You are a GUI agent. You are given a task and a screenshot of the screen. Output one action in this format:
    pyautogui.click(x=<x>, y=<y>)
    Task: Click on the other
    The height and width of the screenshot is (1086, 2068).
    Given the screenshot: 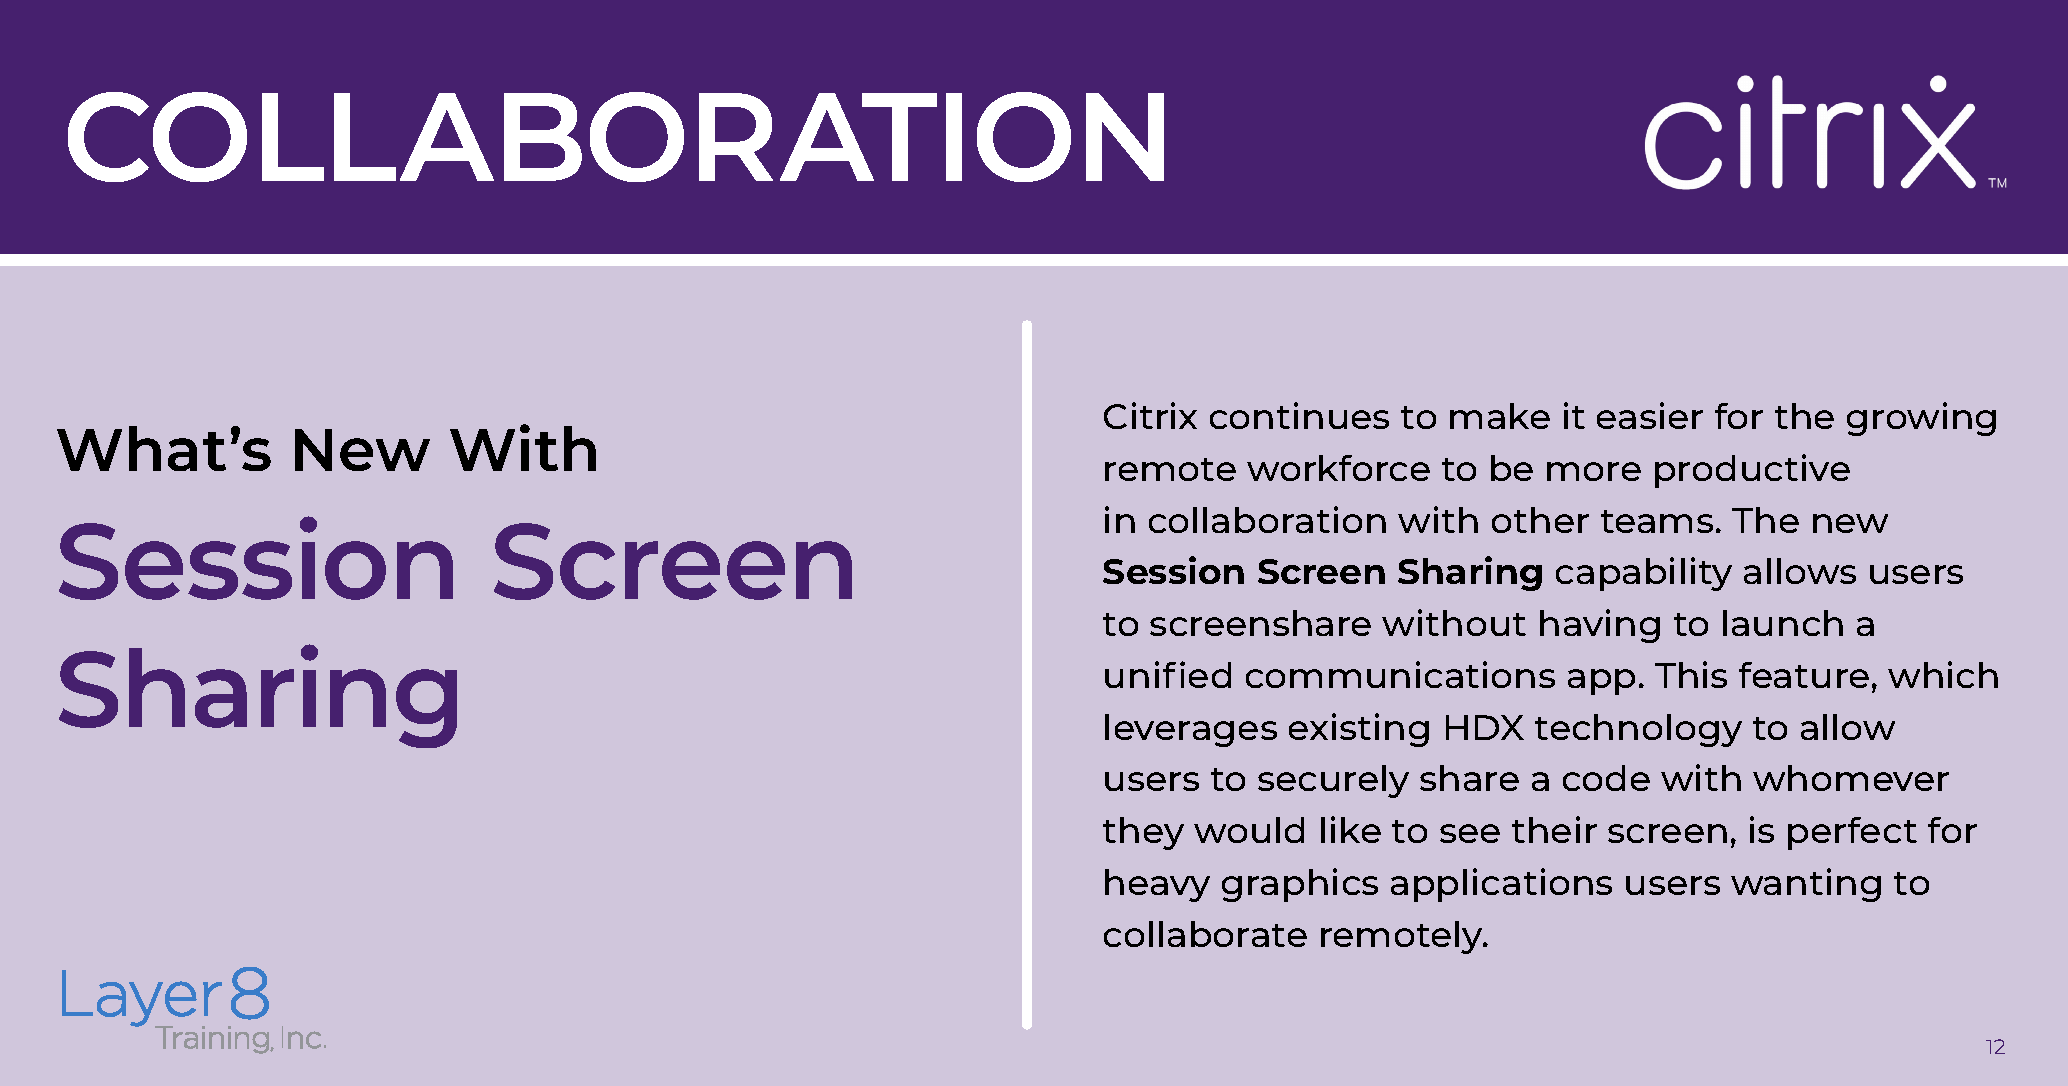 What is the action you would take?
    pyautogui.click(x=1540, y=520)
